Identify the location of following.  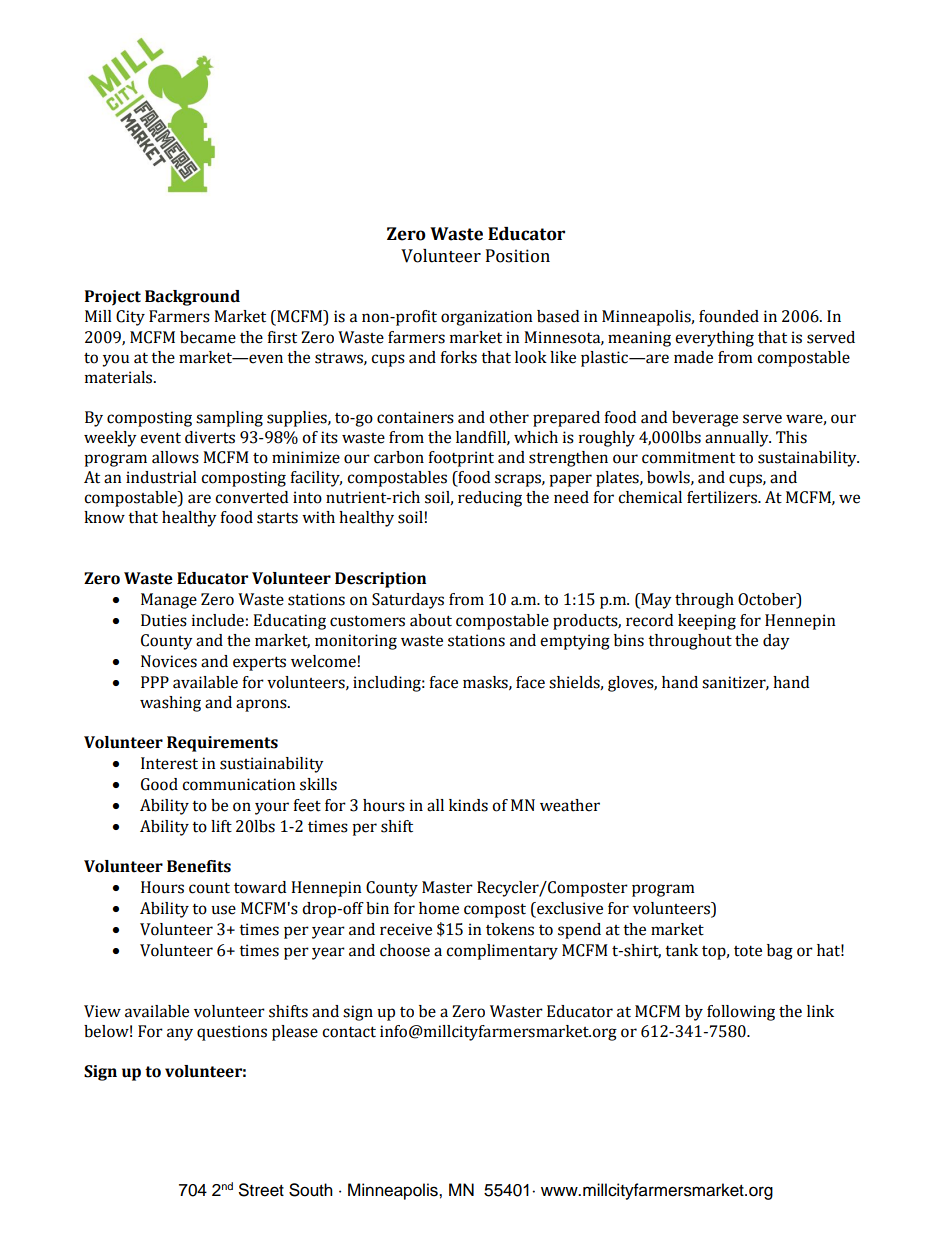
(741, 1013).
